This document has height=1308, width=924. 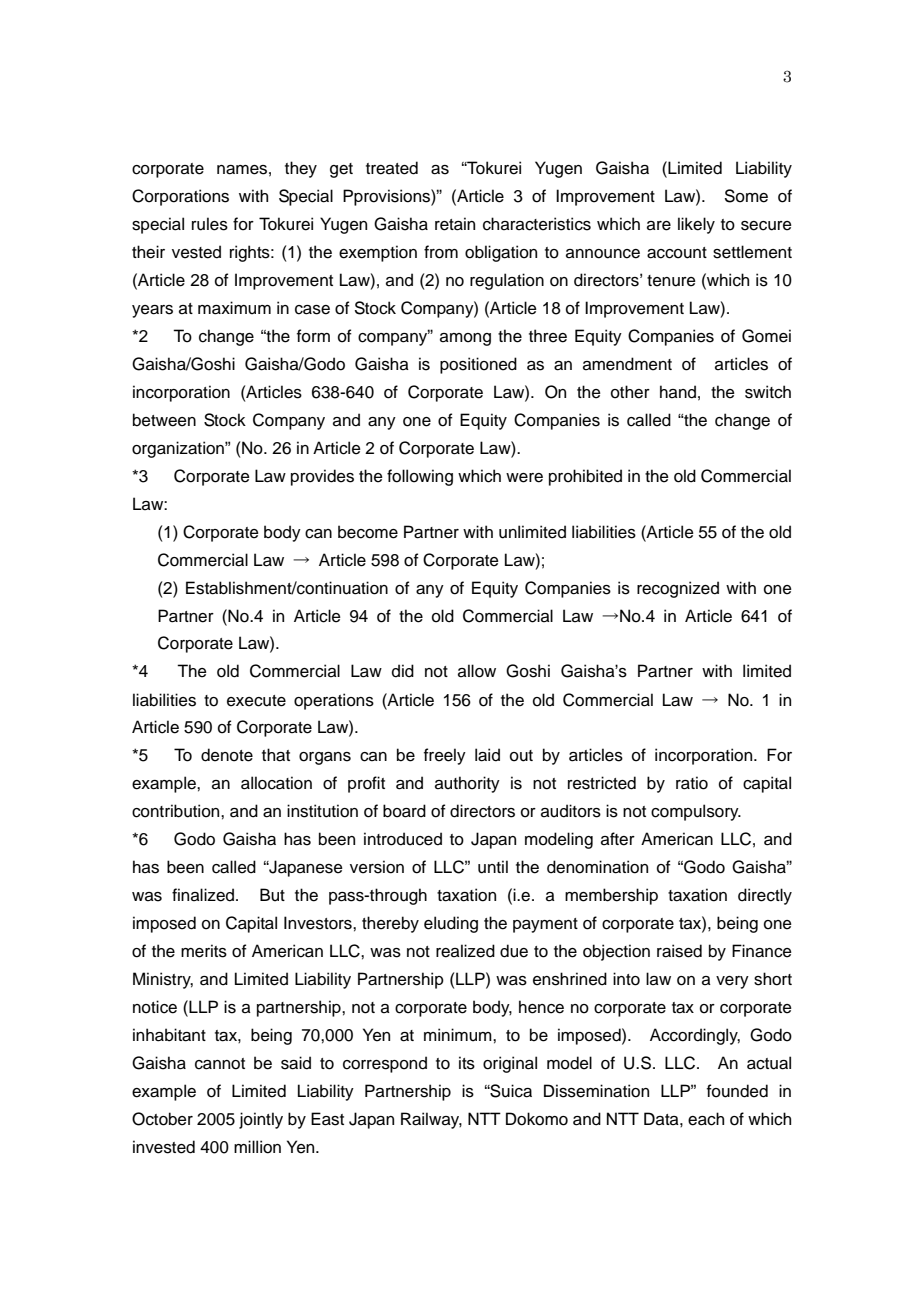 What do you see at coordinates (177, 811) in the document?
I see `contribution` at bounding box center [177, 811].
